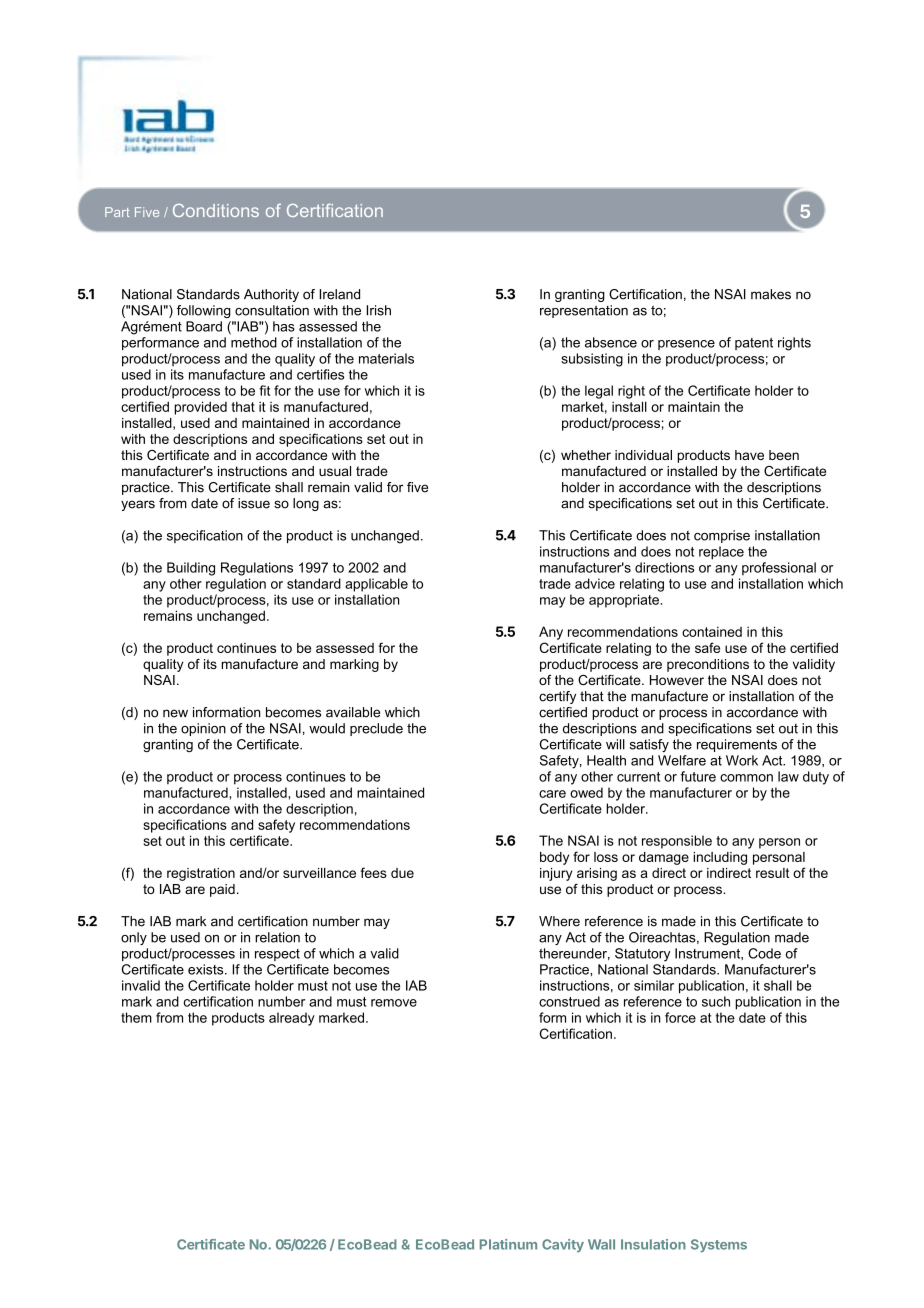 The image size is (924, 1308). I want to click on them, so click(136, 1017).
